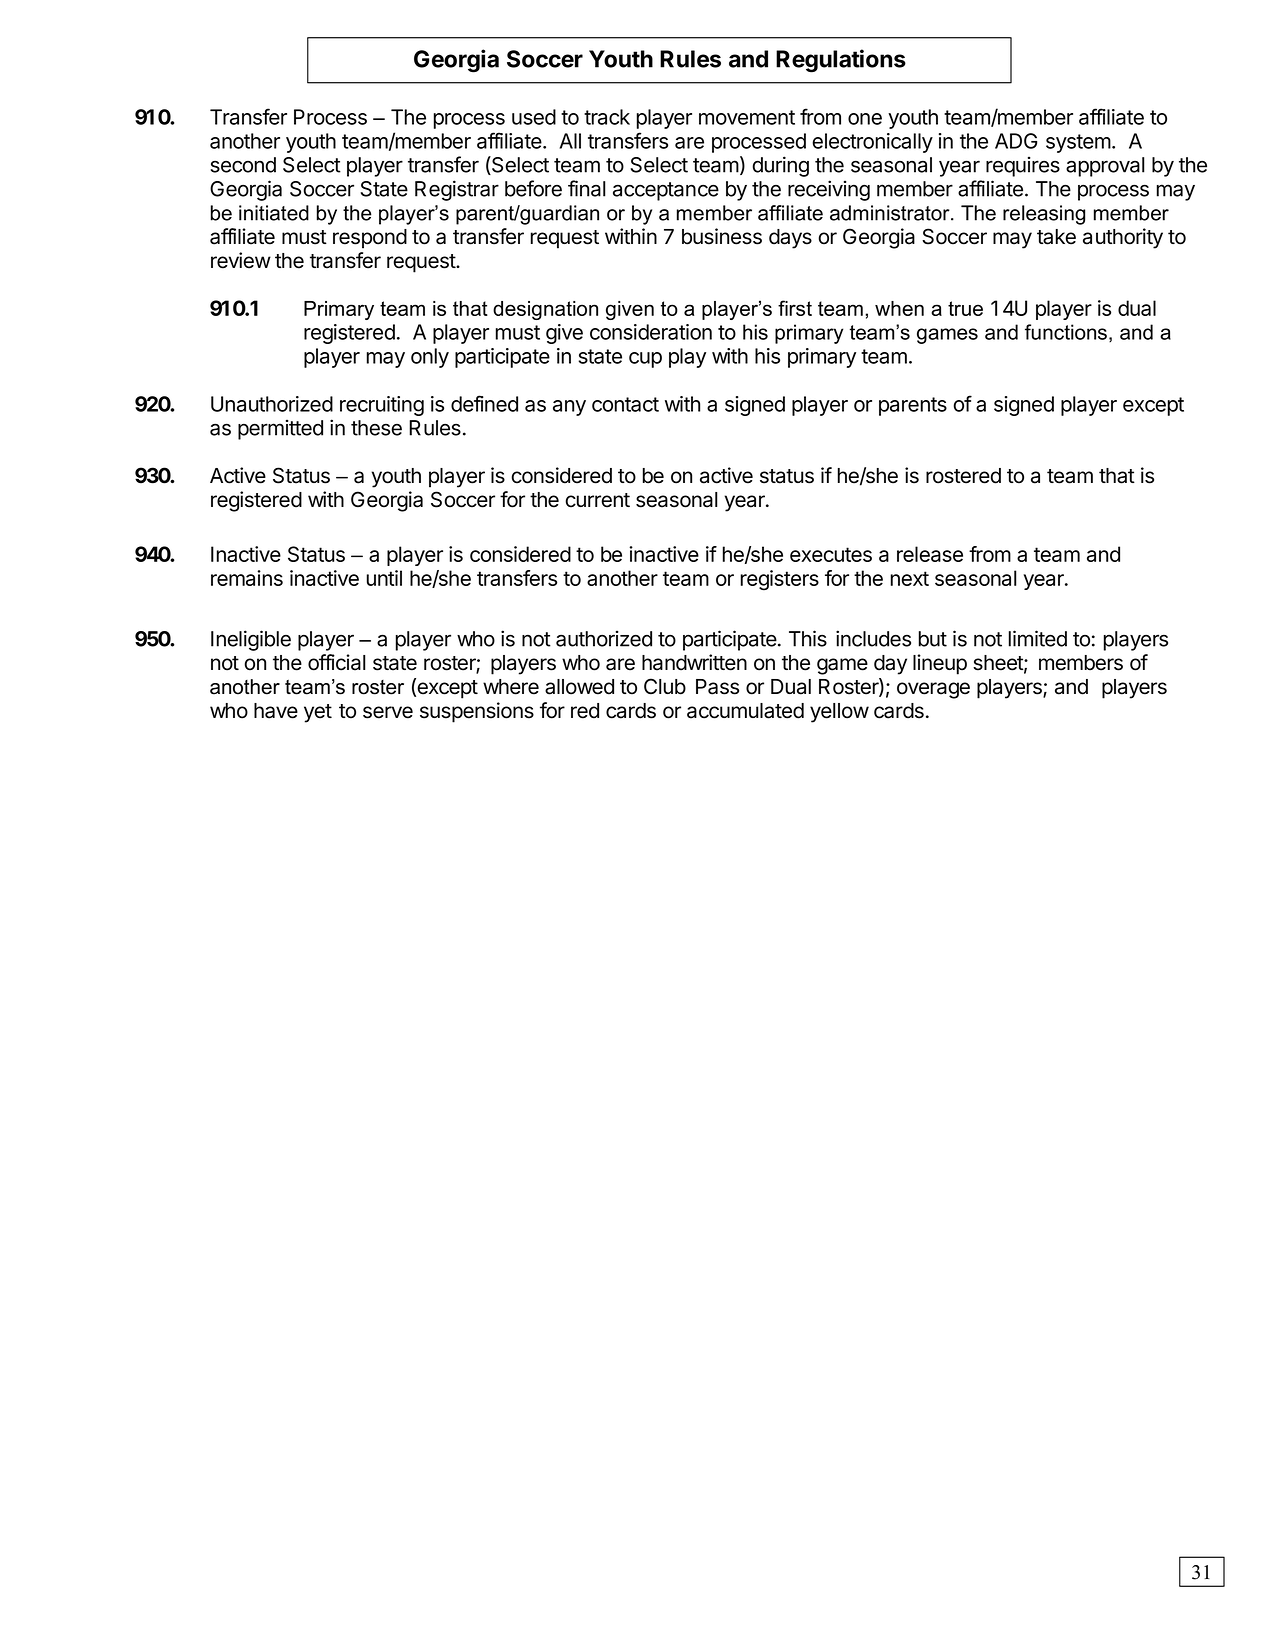 The height and width of the screenshot is (1646, 1272). Describe the element at coordinates (930, 554) in the screenshot. I see `release` at that location.
